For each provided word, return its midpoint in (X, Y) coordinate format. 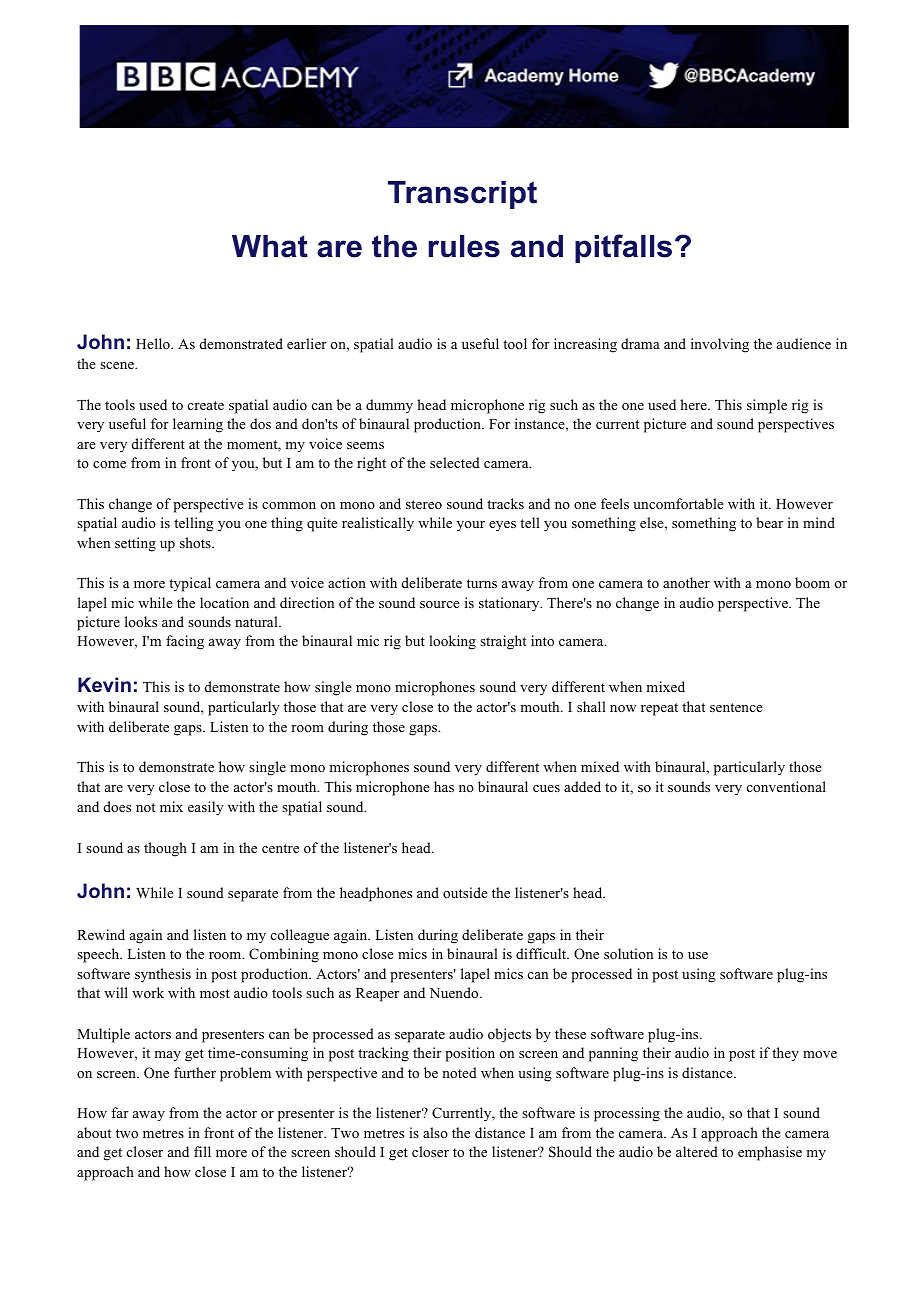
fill (202, 1151)
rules (464, 246)
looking (452, 642)
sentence (736, 707)
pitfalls (623, 248)
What (270, 246)
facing (185, 642)
